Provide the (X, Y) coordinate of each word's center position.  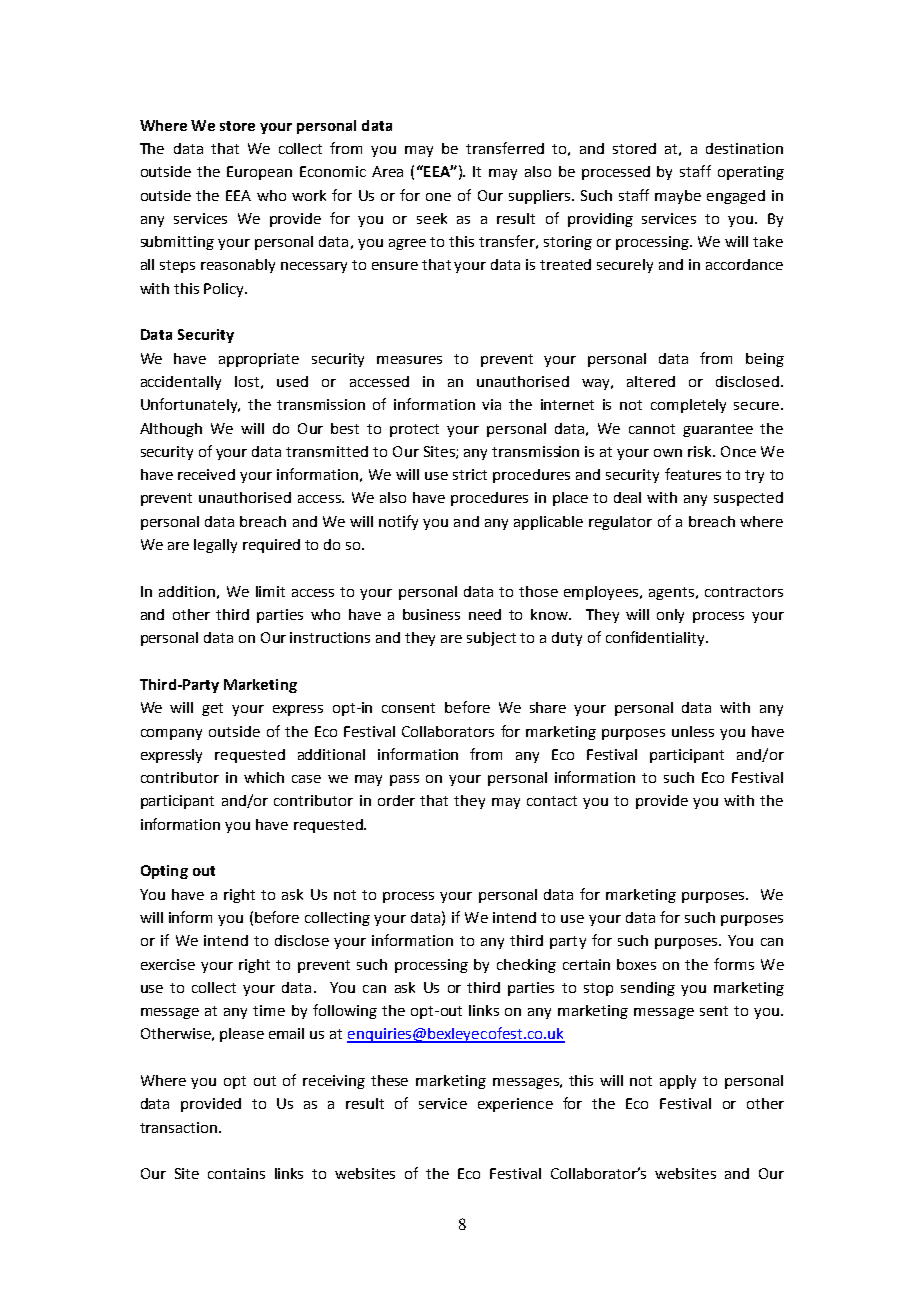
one (438, 197)
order (396, 800)
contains (236, 1173)
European (259, 173)
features (693, 474)
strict (470, 474)
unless (693, 731)
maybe (678, 197)
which (264, 777)
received (206, 474)
